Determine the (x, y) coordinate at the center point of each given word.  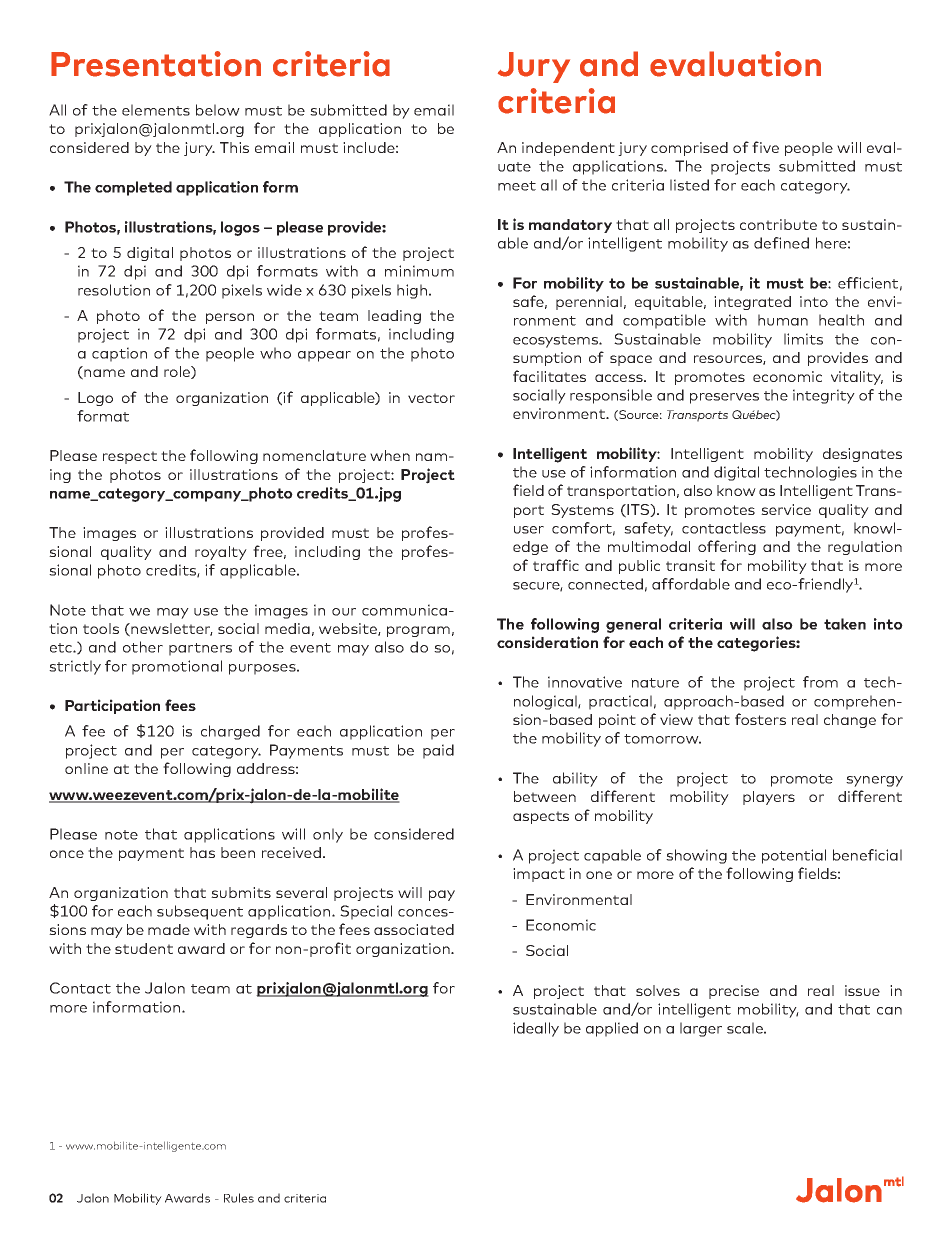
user (529, 530)
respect (130, 457)
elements (156, 110)
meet (517, 186)
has (202, 852)
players (769, 798)
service (786, 509)
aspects (541, 817)
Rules (239, 1198)
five (765, 147)
